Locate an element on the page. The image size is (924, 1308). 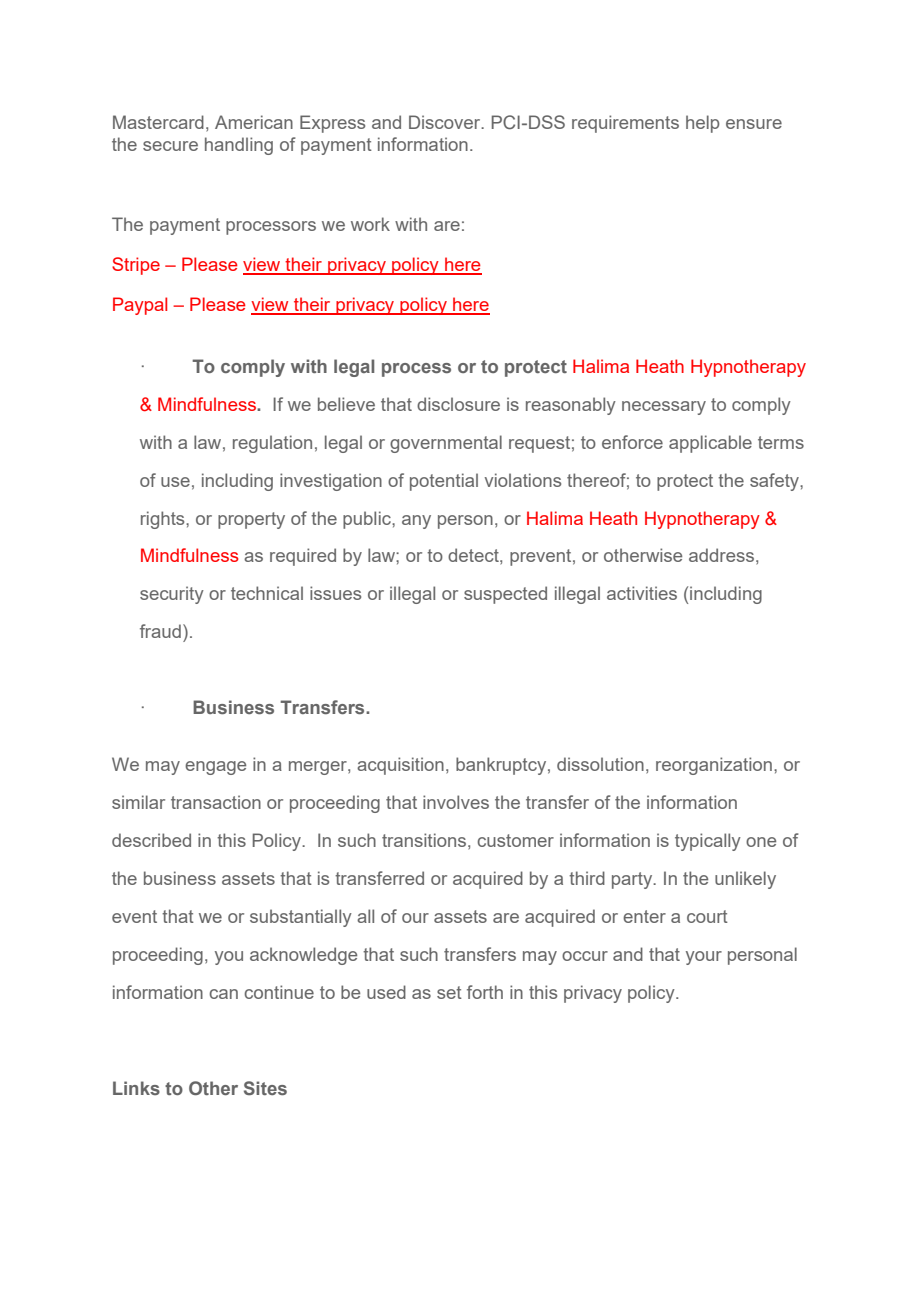
Discover is located at coordinates (446, 122).
